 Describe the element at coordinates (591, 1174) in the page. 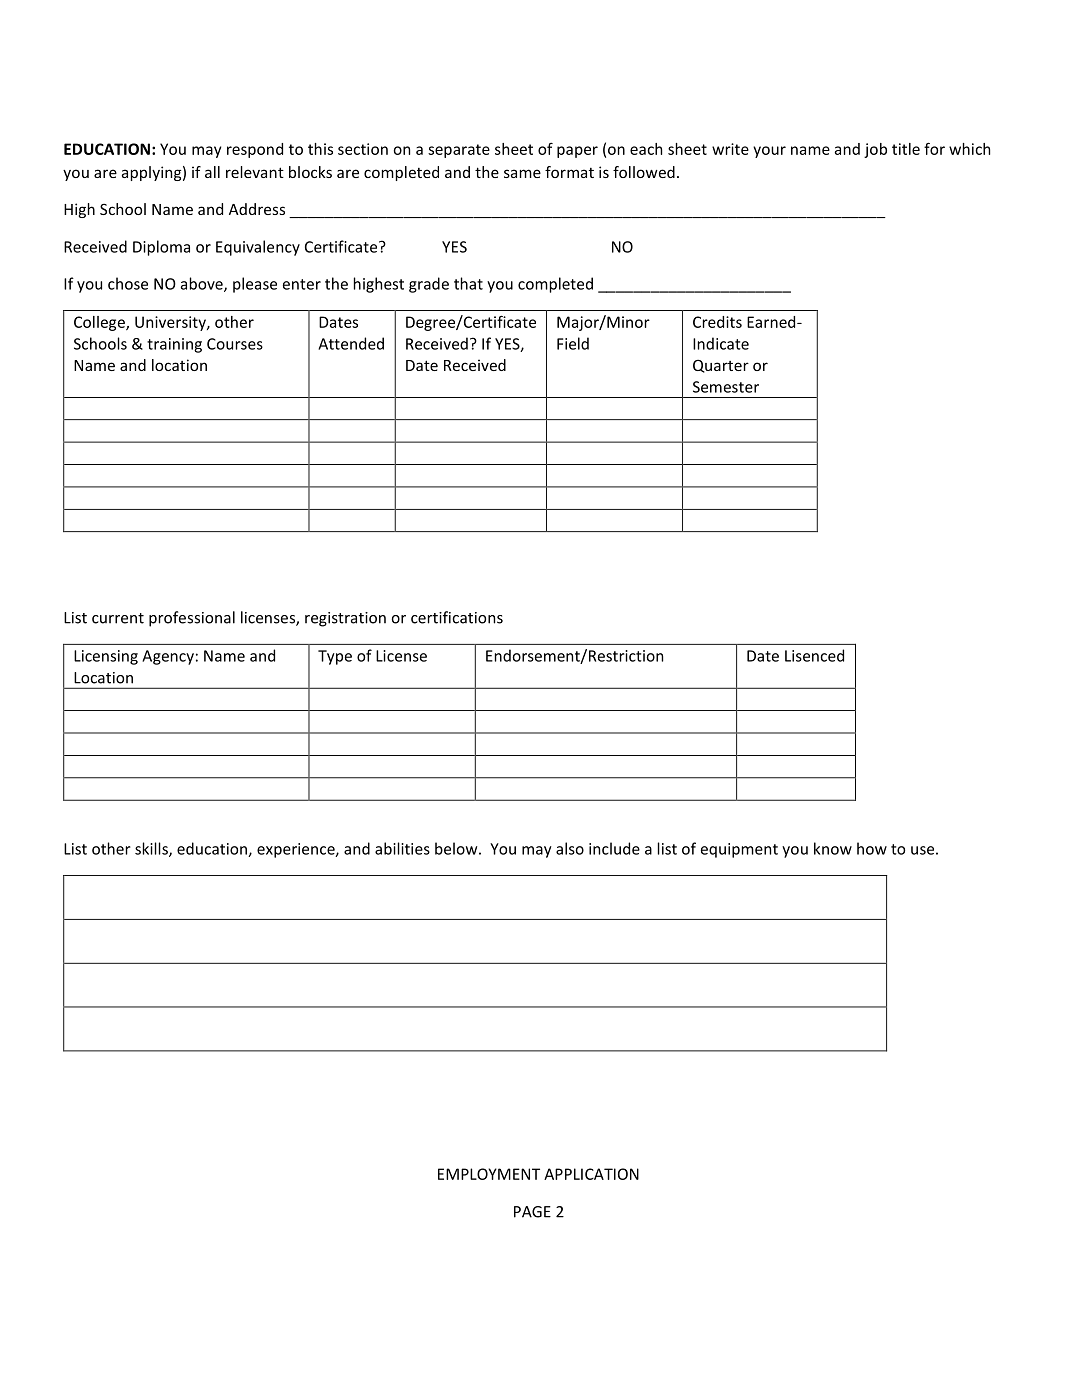

I see `APPLICATION` at that location.
